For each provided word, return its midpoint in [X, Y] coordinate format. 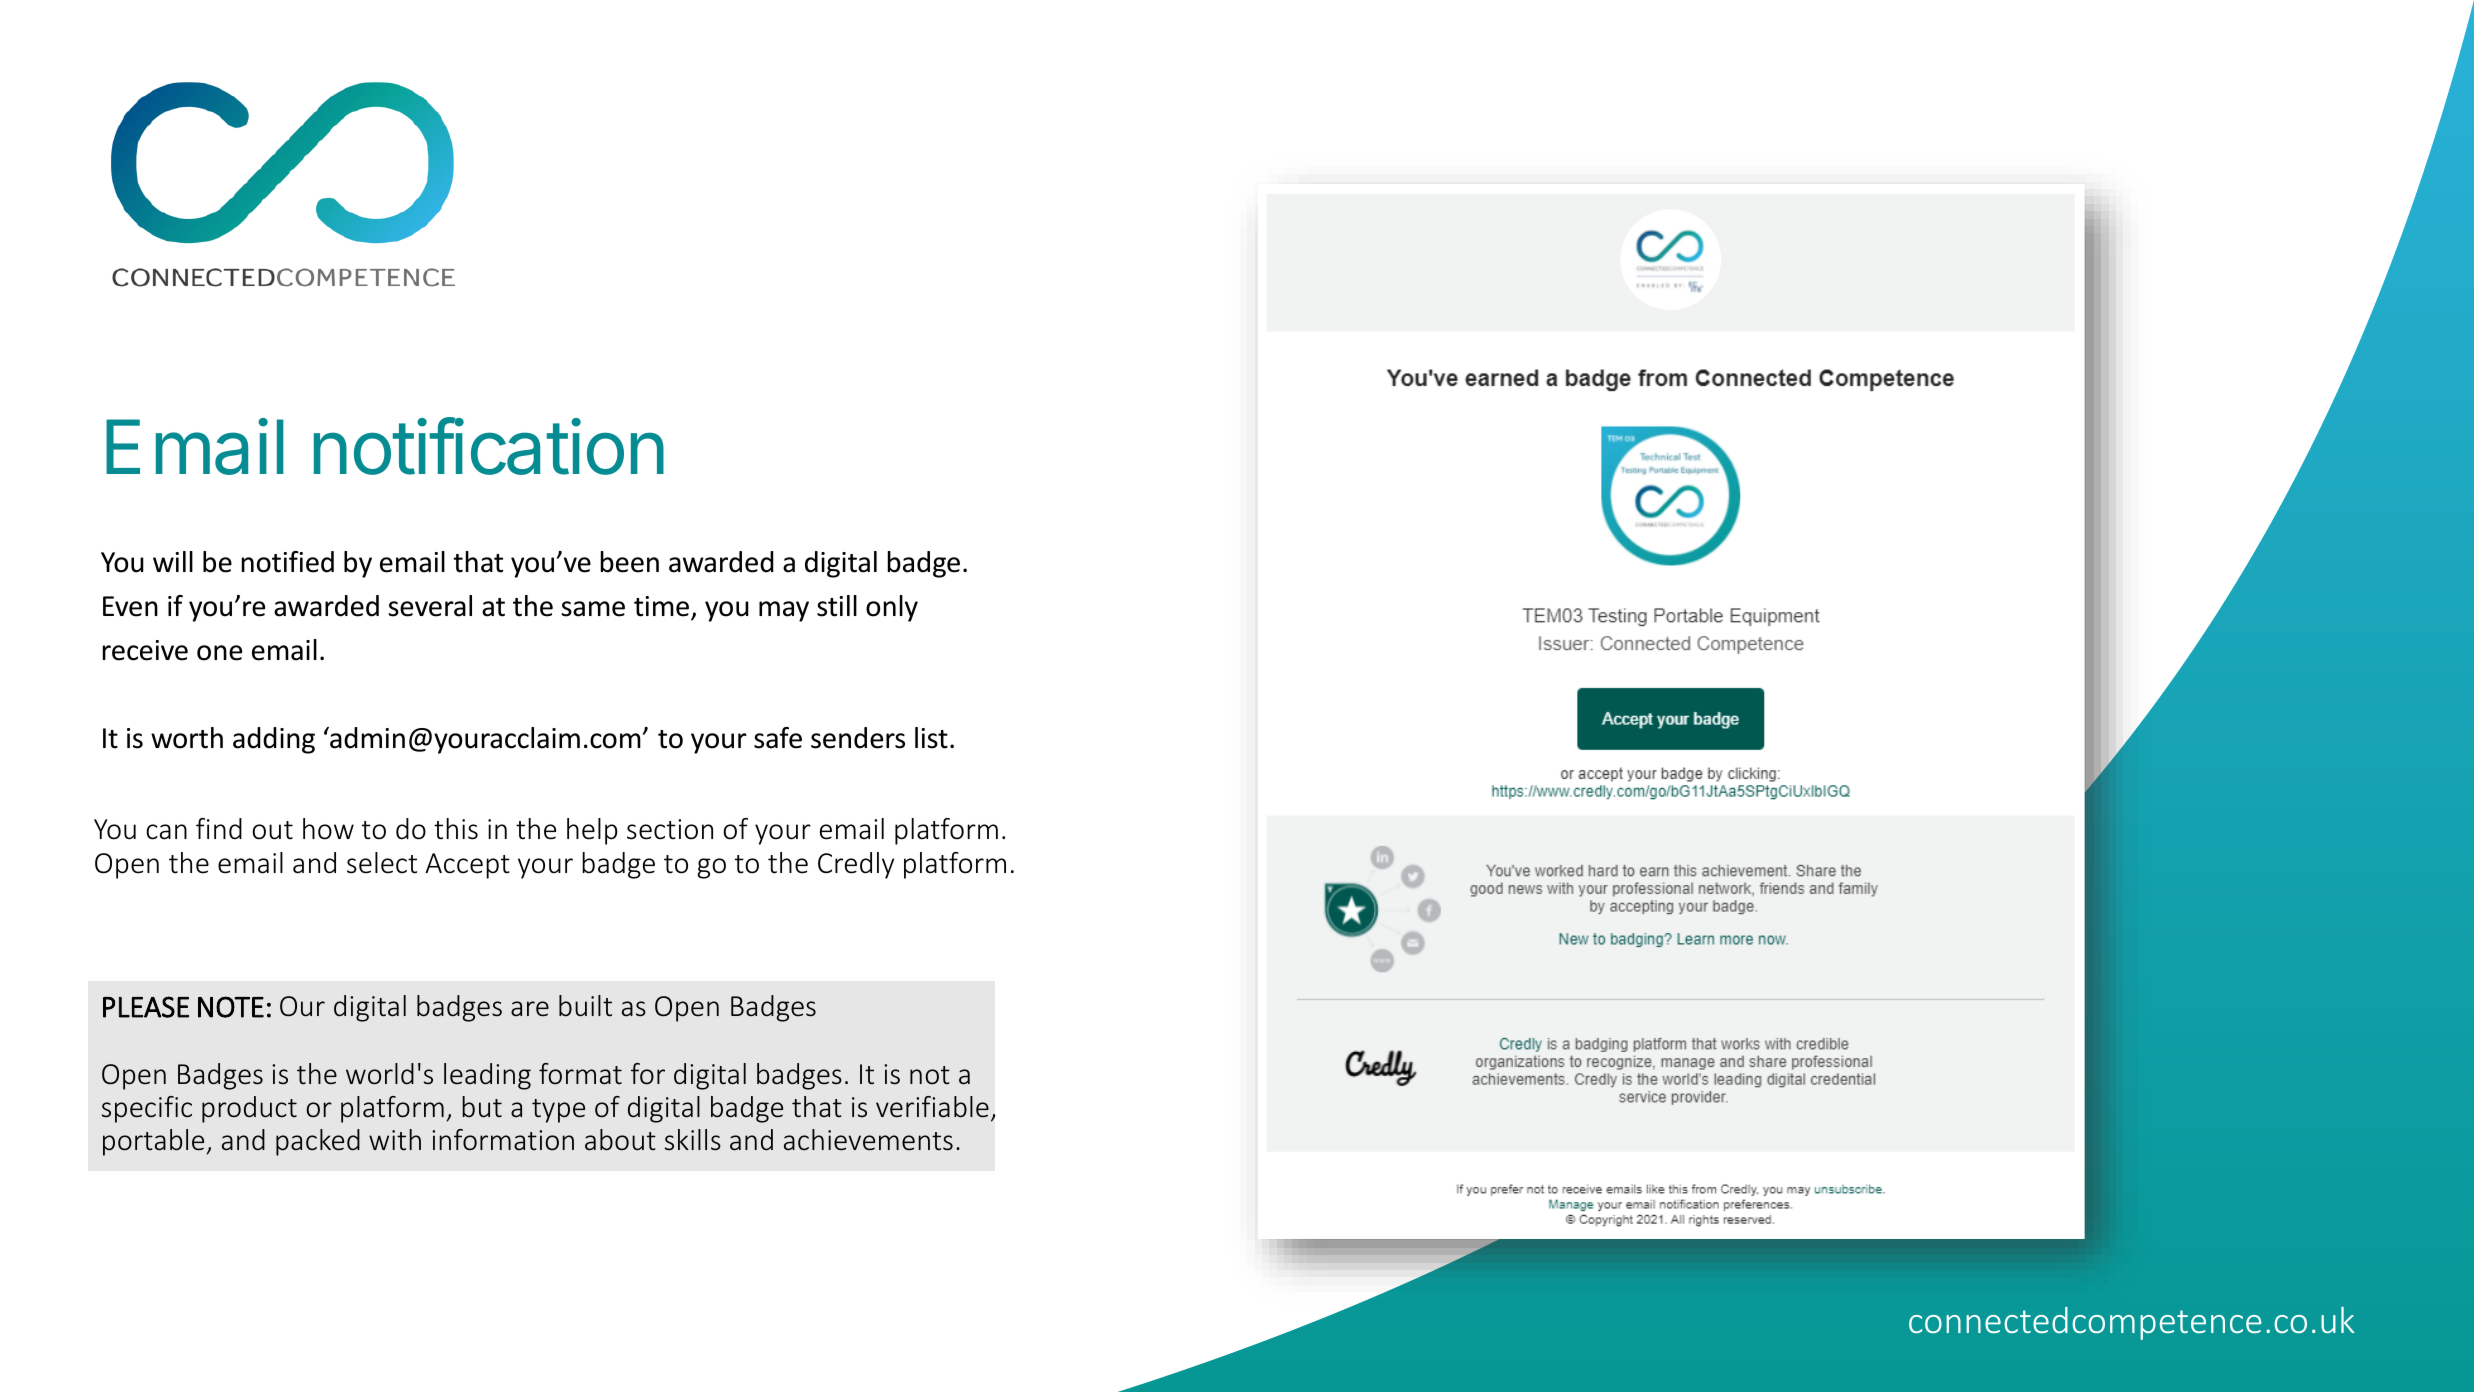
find [219, 829]
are [530, 1009]
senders [858, 738]
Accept [467, 866]
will [173, 561]
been [630, 562]
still [837, 606]
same [593, 609]
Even [130, 606]
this [456, 829]
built [585, 1006]
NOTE [231, 1007]
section [670, 829]
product [249, 1109]
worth [187, 738]
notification [489, 446]
